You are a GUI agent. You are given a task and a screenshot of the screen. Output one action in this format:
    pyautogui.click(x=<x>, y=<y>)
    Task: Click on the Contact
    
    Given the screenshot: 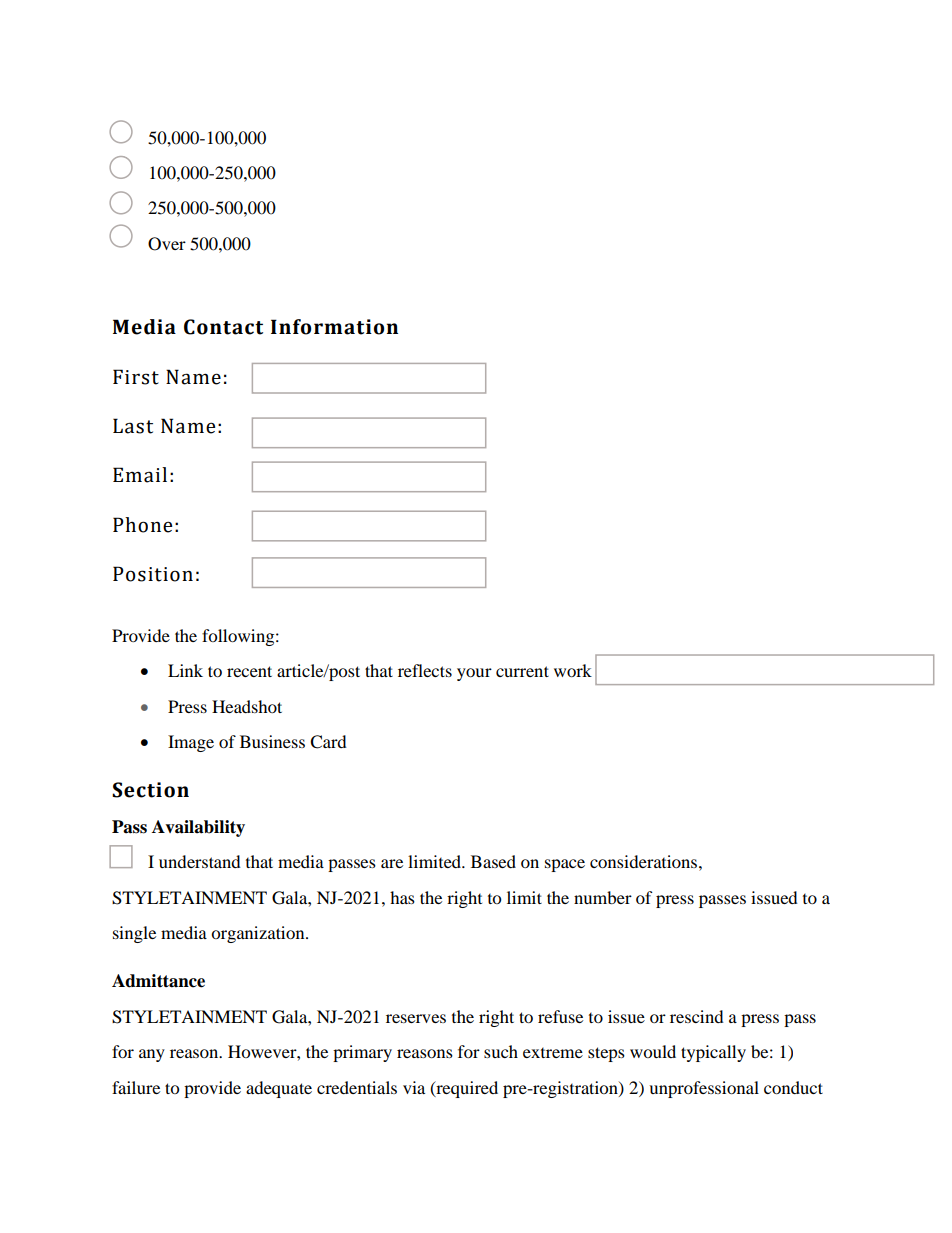 What is the action you would take?
    pyautogui.click(x=223, y=327)
